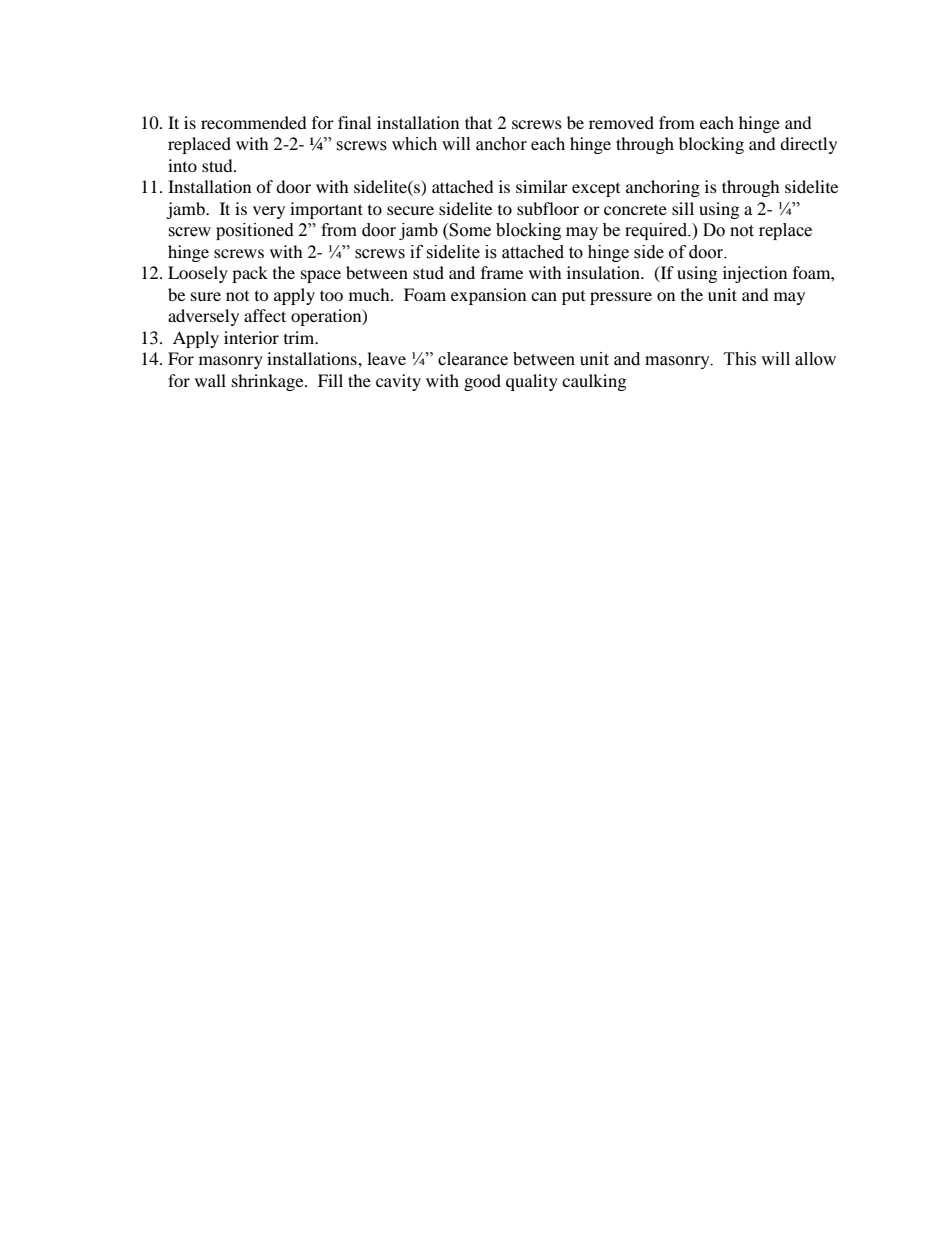 The image size is (952, 1233). What do you see at coordinates (482, 382) in the document?
I see `good` at bounding box center [482, 382].
